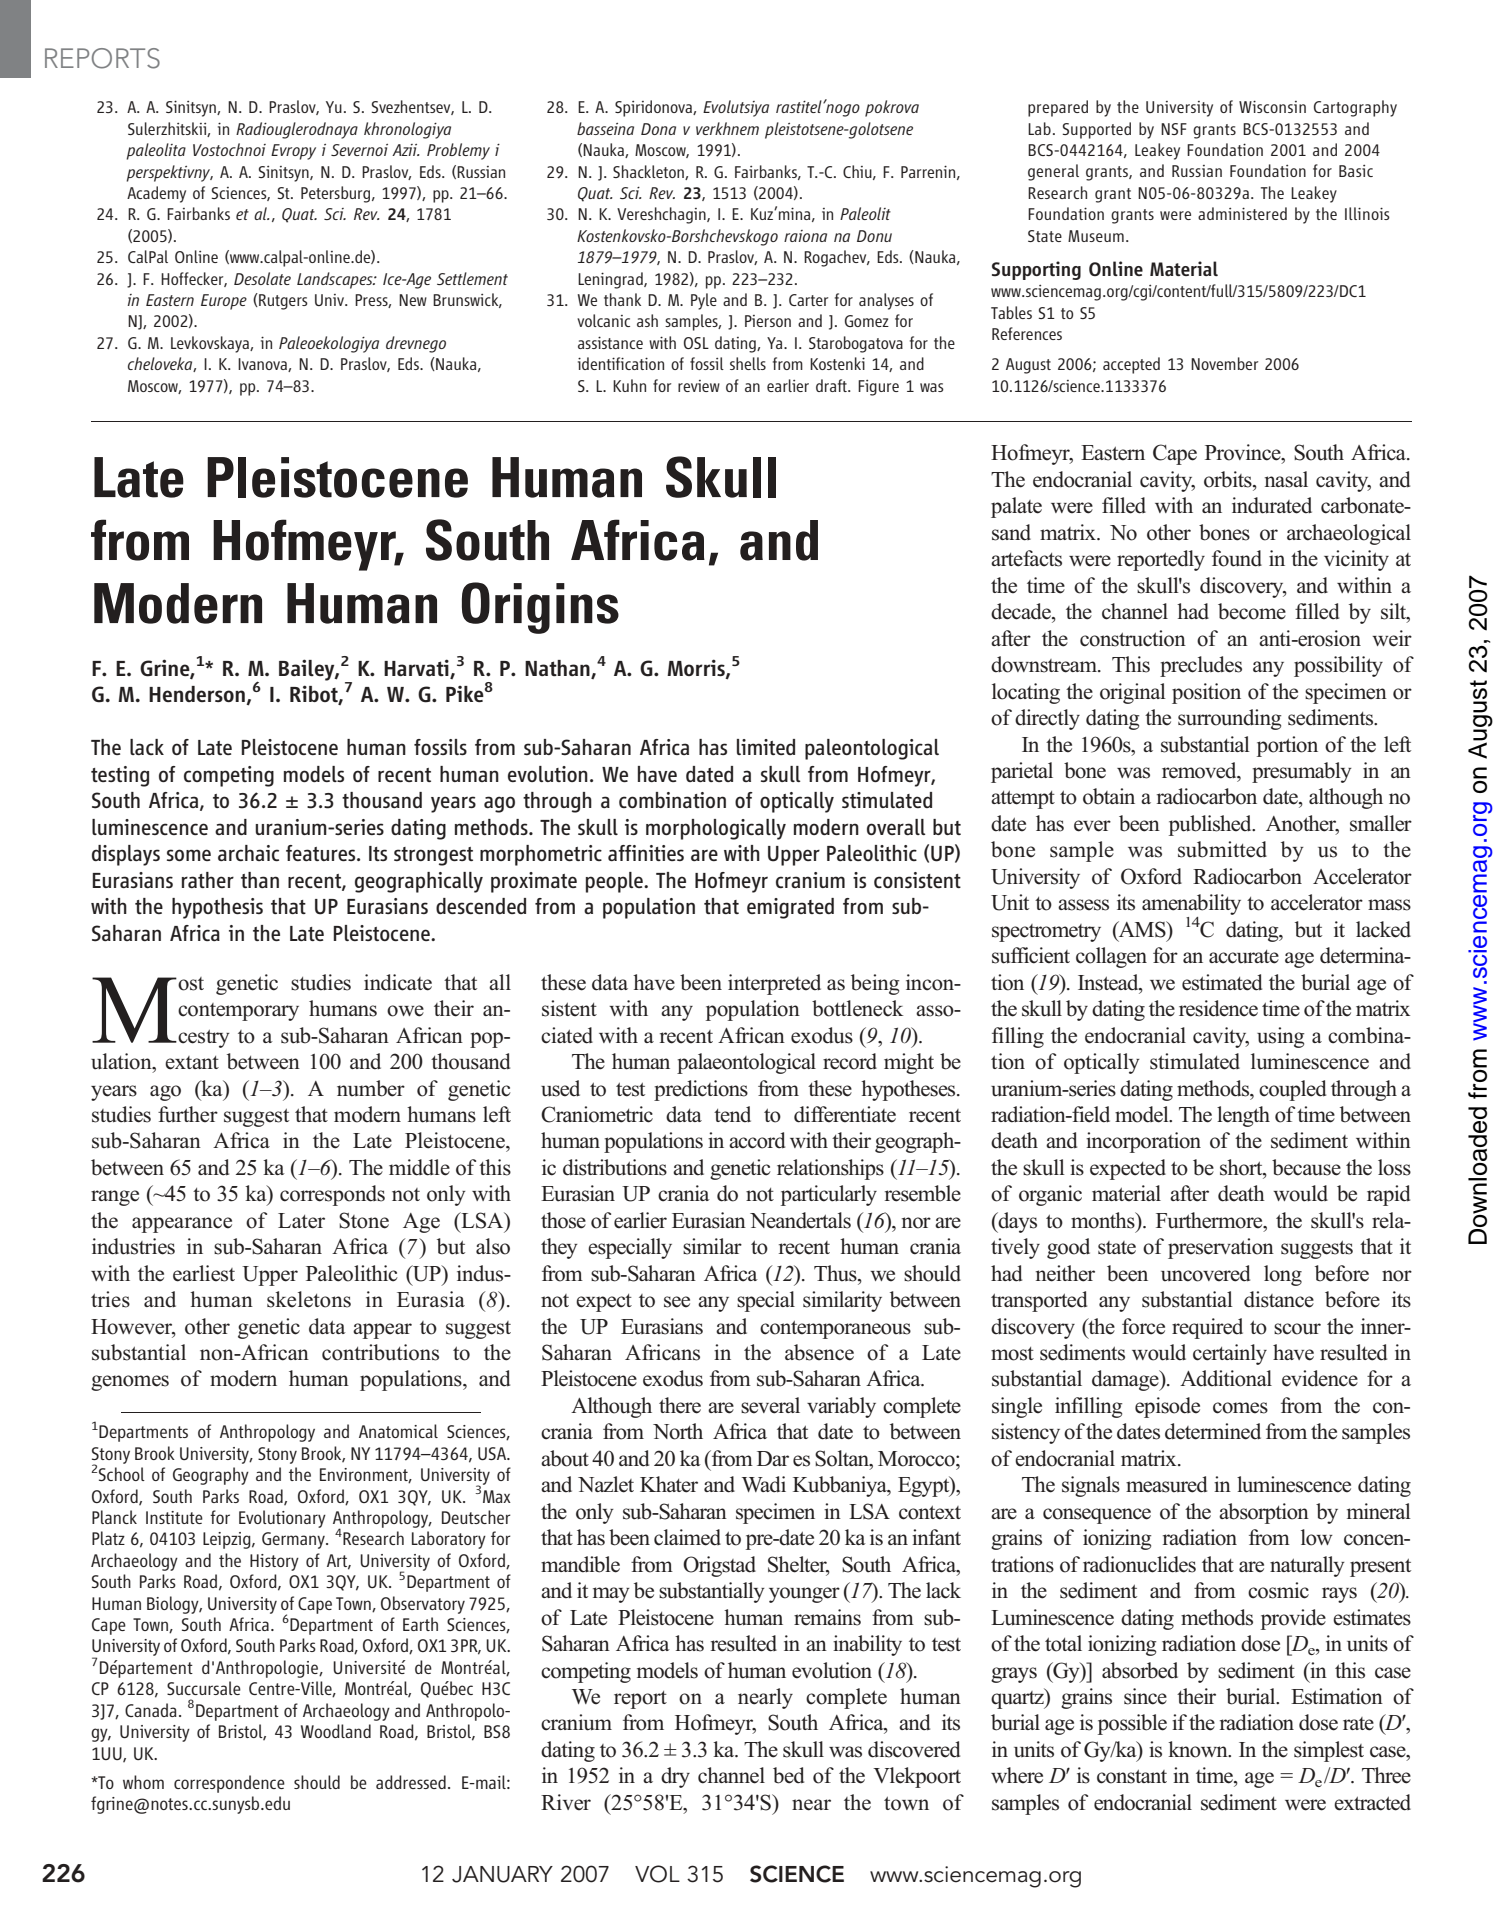 The width and height of the image is (1502, 1912). Describe the element at coordinates (1229, 719) in the image. I see `surrounding` at that location.
